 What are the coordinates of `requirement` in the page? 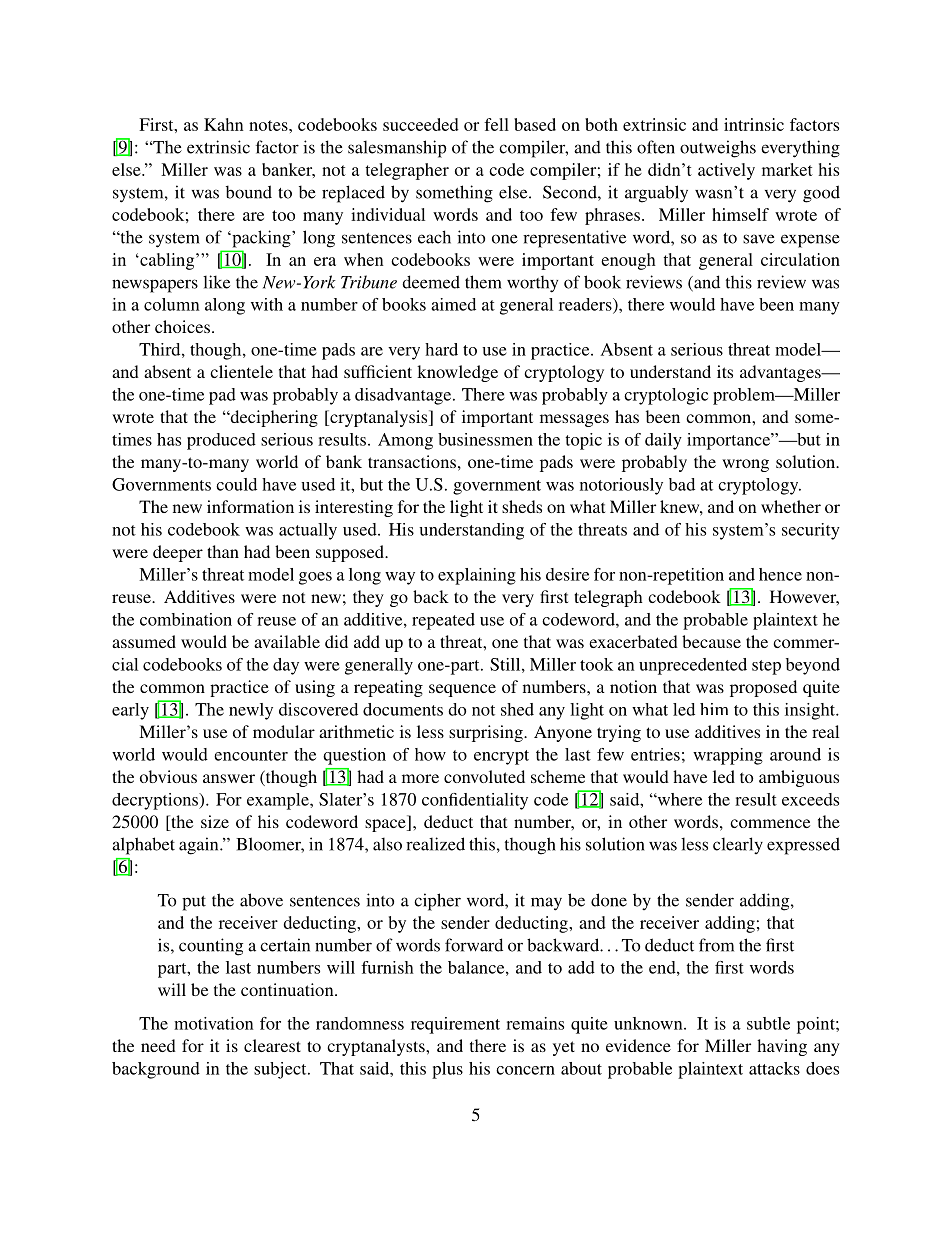 It's located at (455, 1025).
